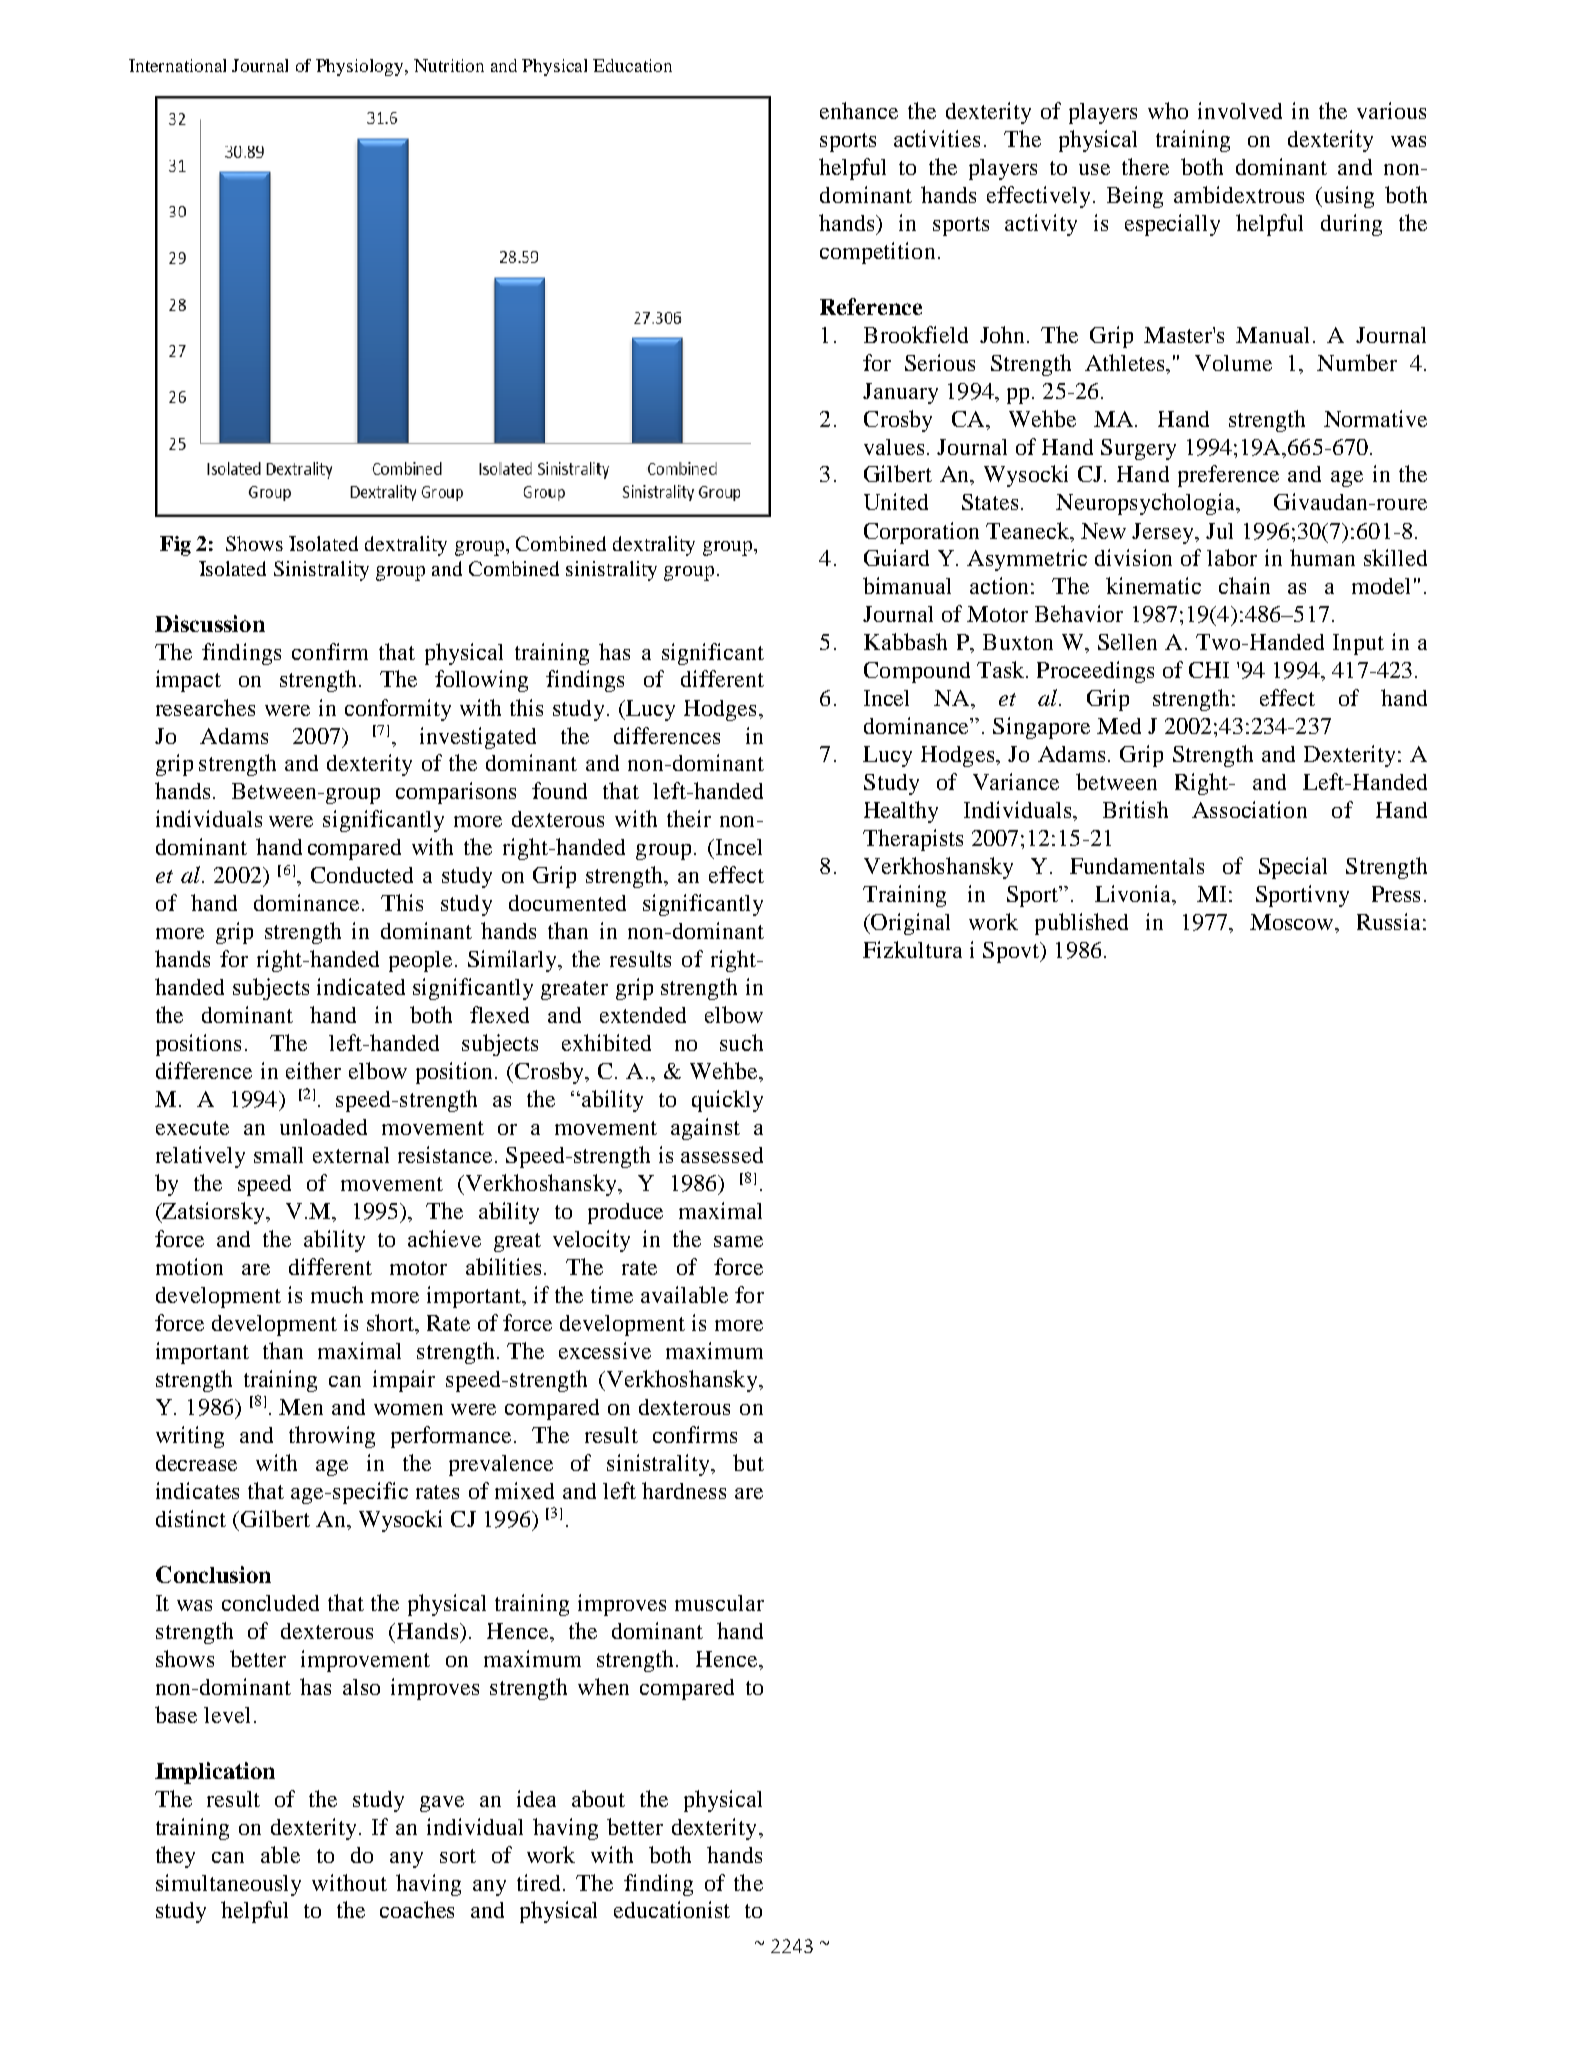 The image size is (1583, 2048). I want to click on simultaneously, so click(228, 1885).
